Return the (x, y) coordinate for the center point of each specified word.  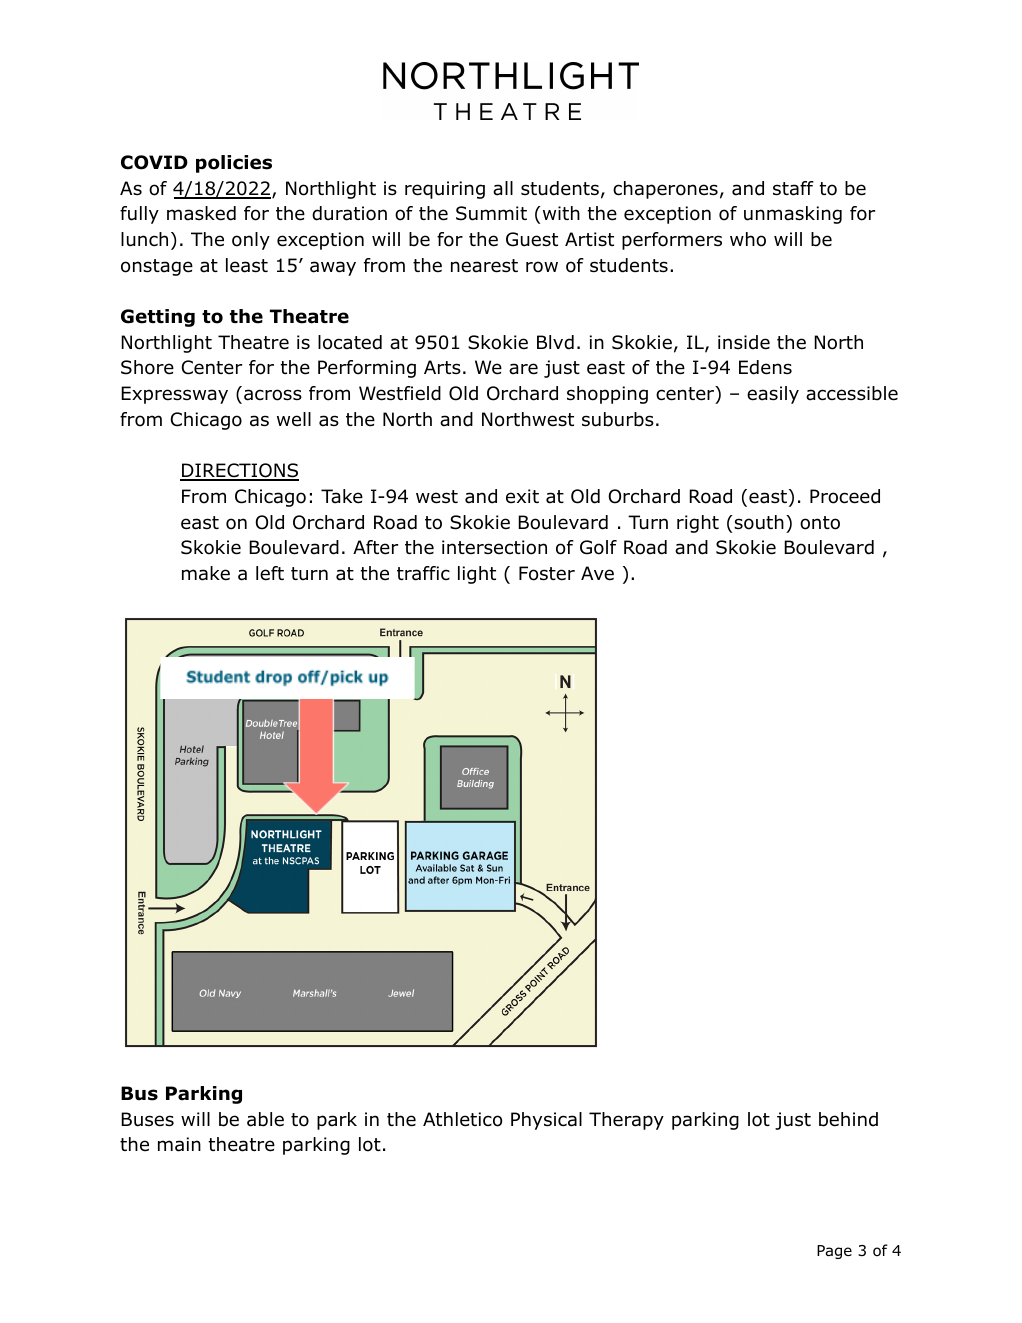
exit (522, 496)
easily (773, 395)
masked (201, 213)
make (206, 573)
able (265, 1119)
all (503, 188)
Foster (547, 573)
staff (793, 188)
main (179, 1144)
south (759, 522)
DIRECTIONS (239, 471)
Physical (546, 1121)
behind (848, 1119)
